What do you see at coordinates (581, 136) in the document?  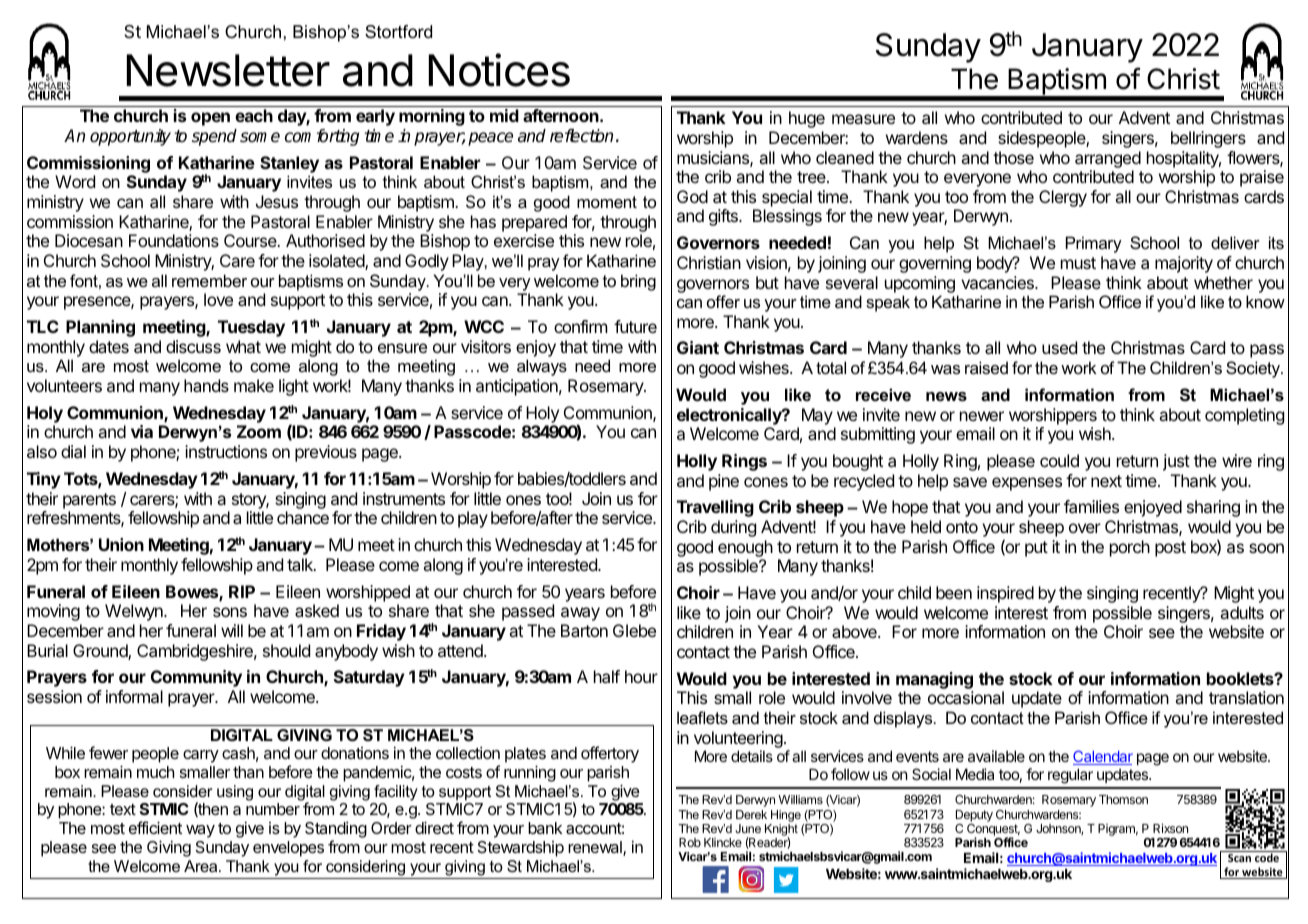 I see `reflection` at bounding box center [581, 136].
